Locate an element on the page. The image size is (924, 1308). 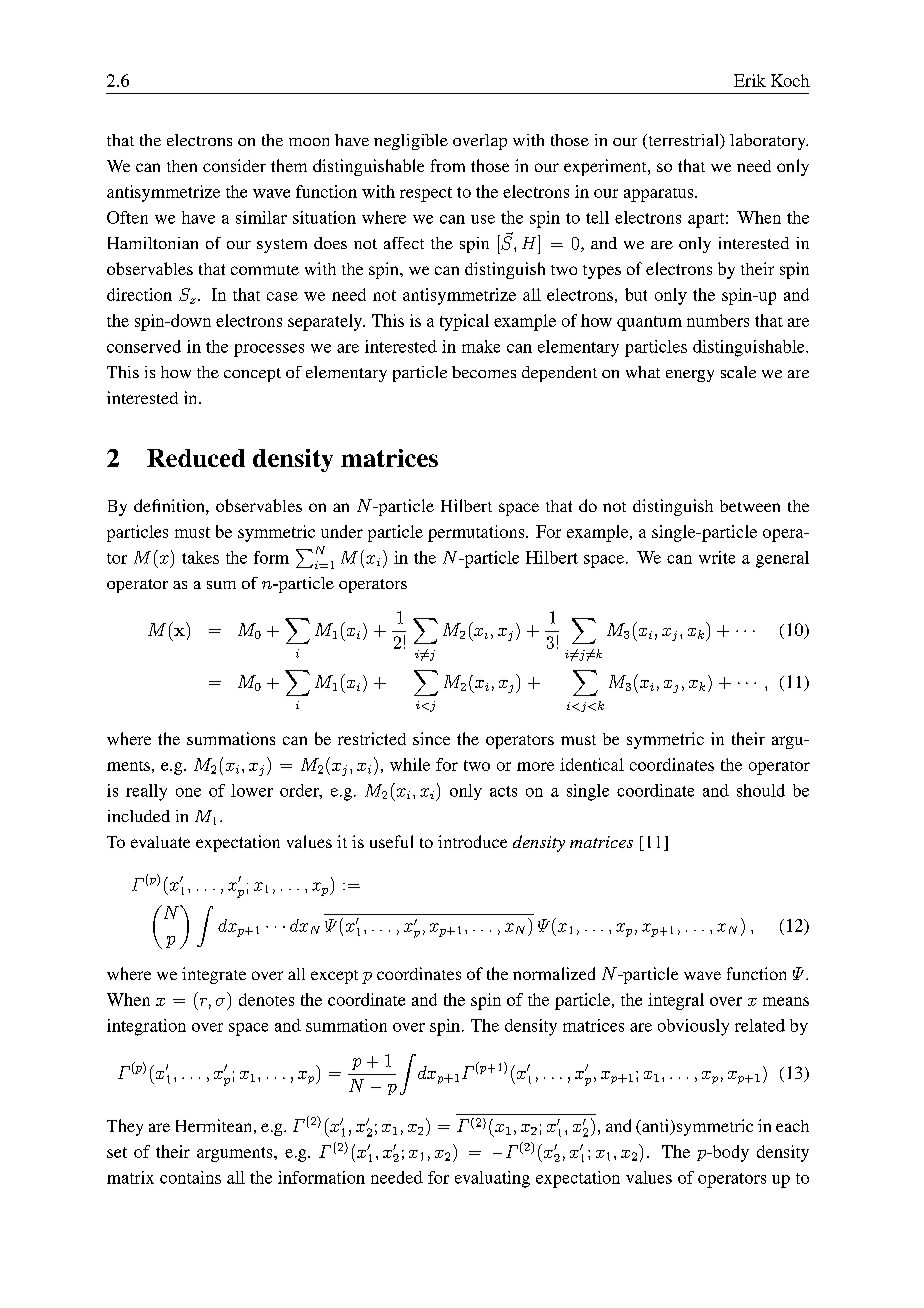
terrestrial is located at coordinates (683, 141).
